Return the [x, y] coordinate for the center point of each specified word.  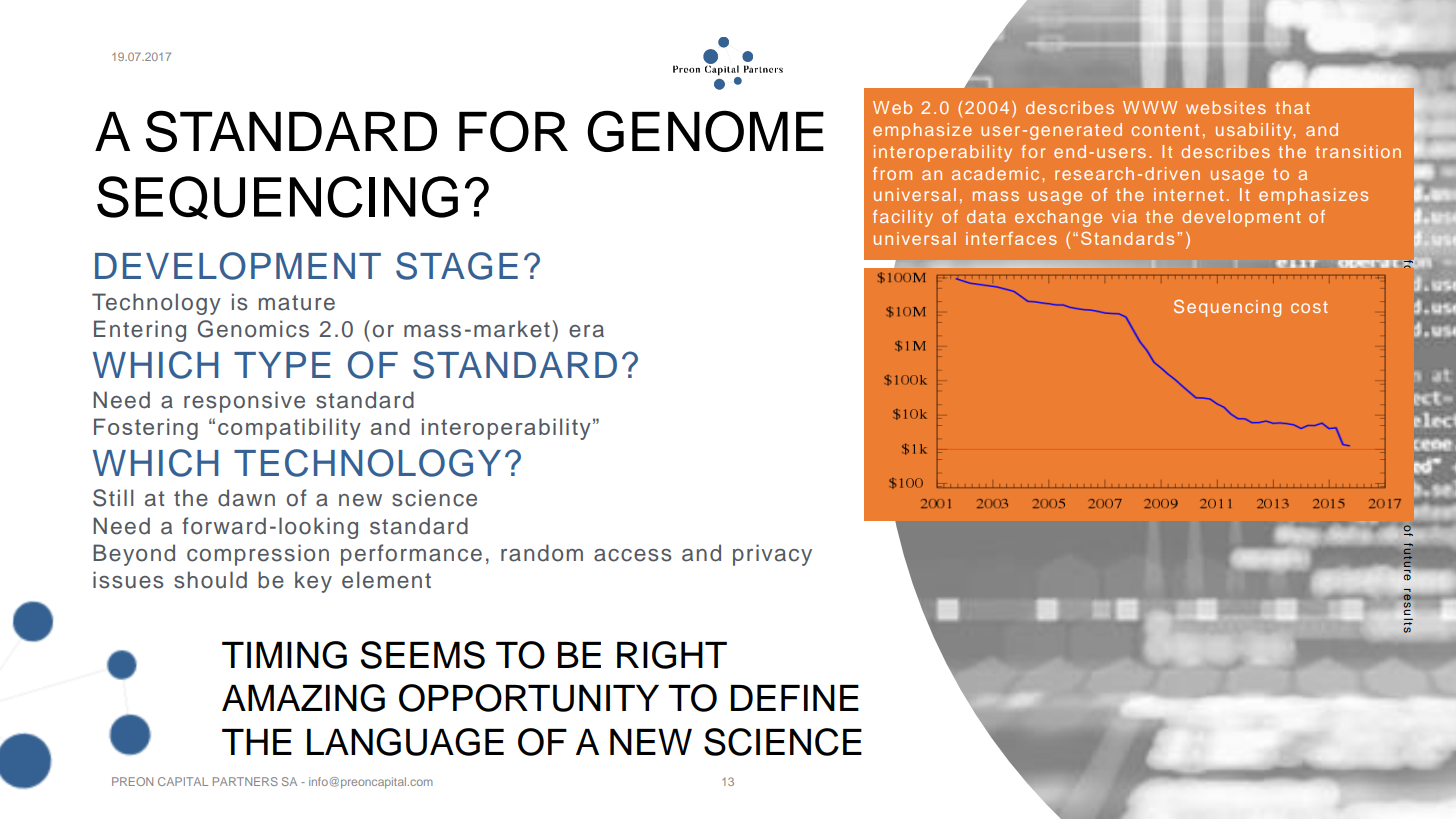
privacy [772, 555]
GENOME [705, 131]
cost [1309, 307]
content [1165, 130]
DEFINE [795, 698]
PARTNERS [245, 781]
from [892, 173]
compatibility [289, 429]
